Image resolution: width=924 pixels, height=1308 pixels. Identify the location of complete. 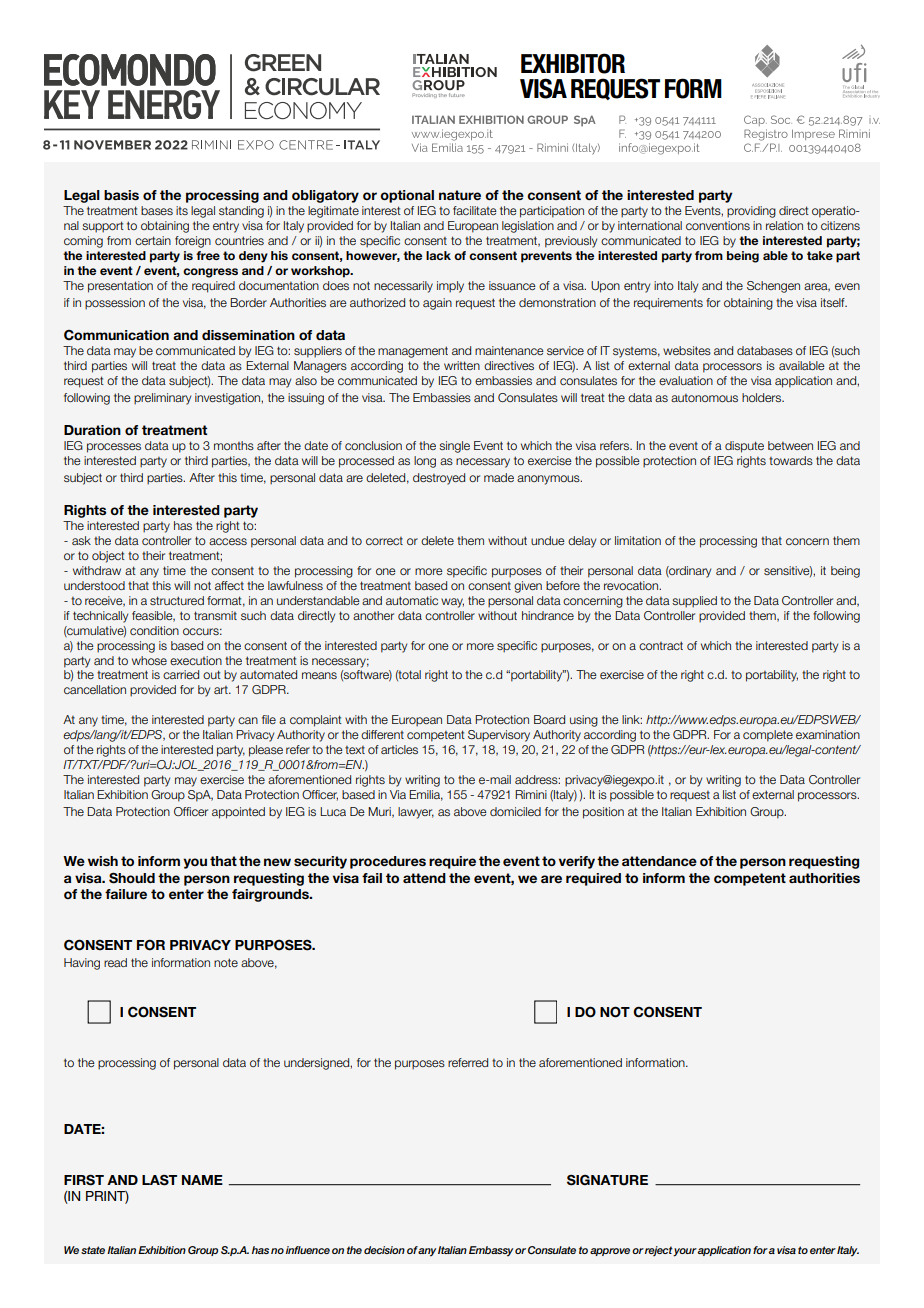
(768, 736).
